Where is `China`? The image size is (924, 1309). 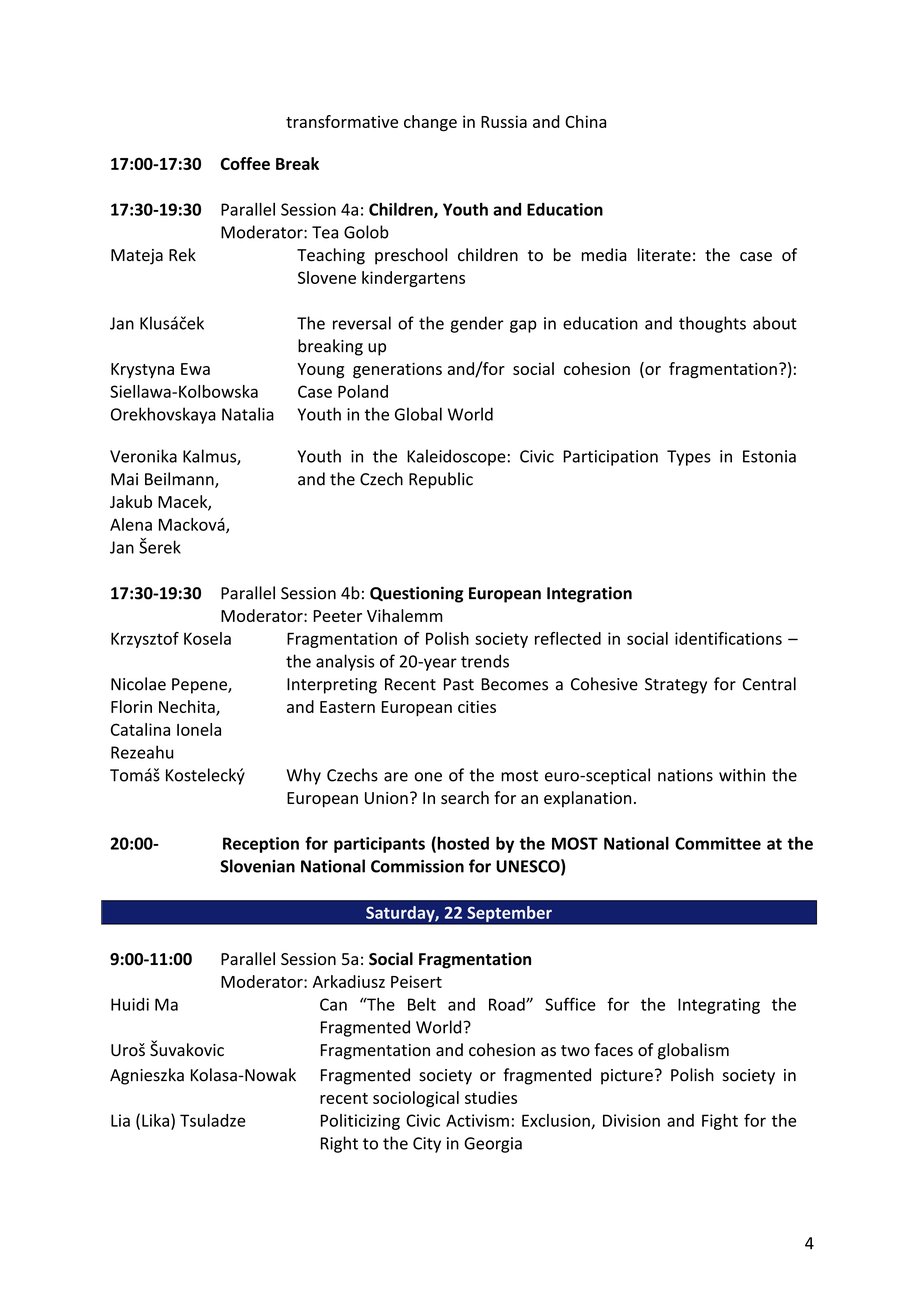
China is located at coordinates (585, 121).
